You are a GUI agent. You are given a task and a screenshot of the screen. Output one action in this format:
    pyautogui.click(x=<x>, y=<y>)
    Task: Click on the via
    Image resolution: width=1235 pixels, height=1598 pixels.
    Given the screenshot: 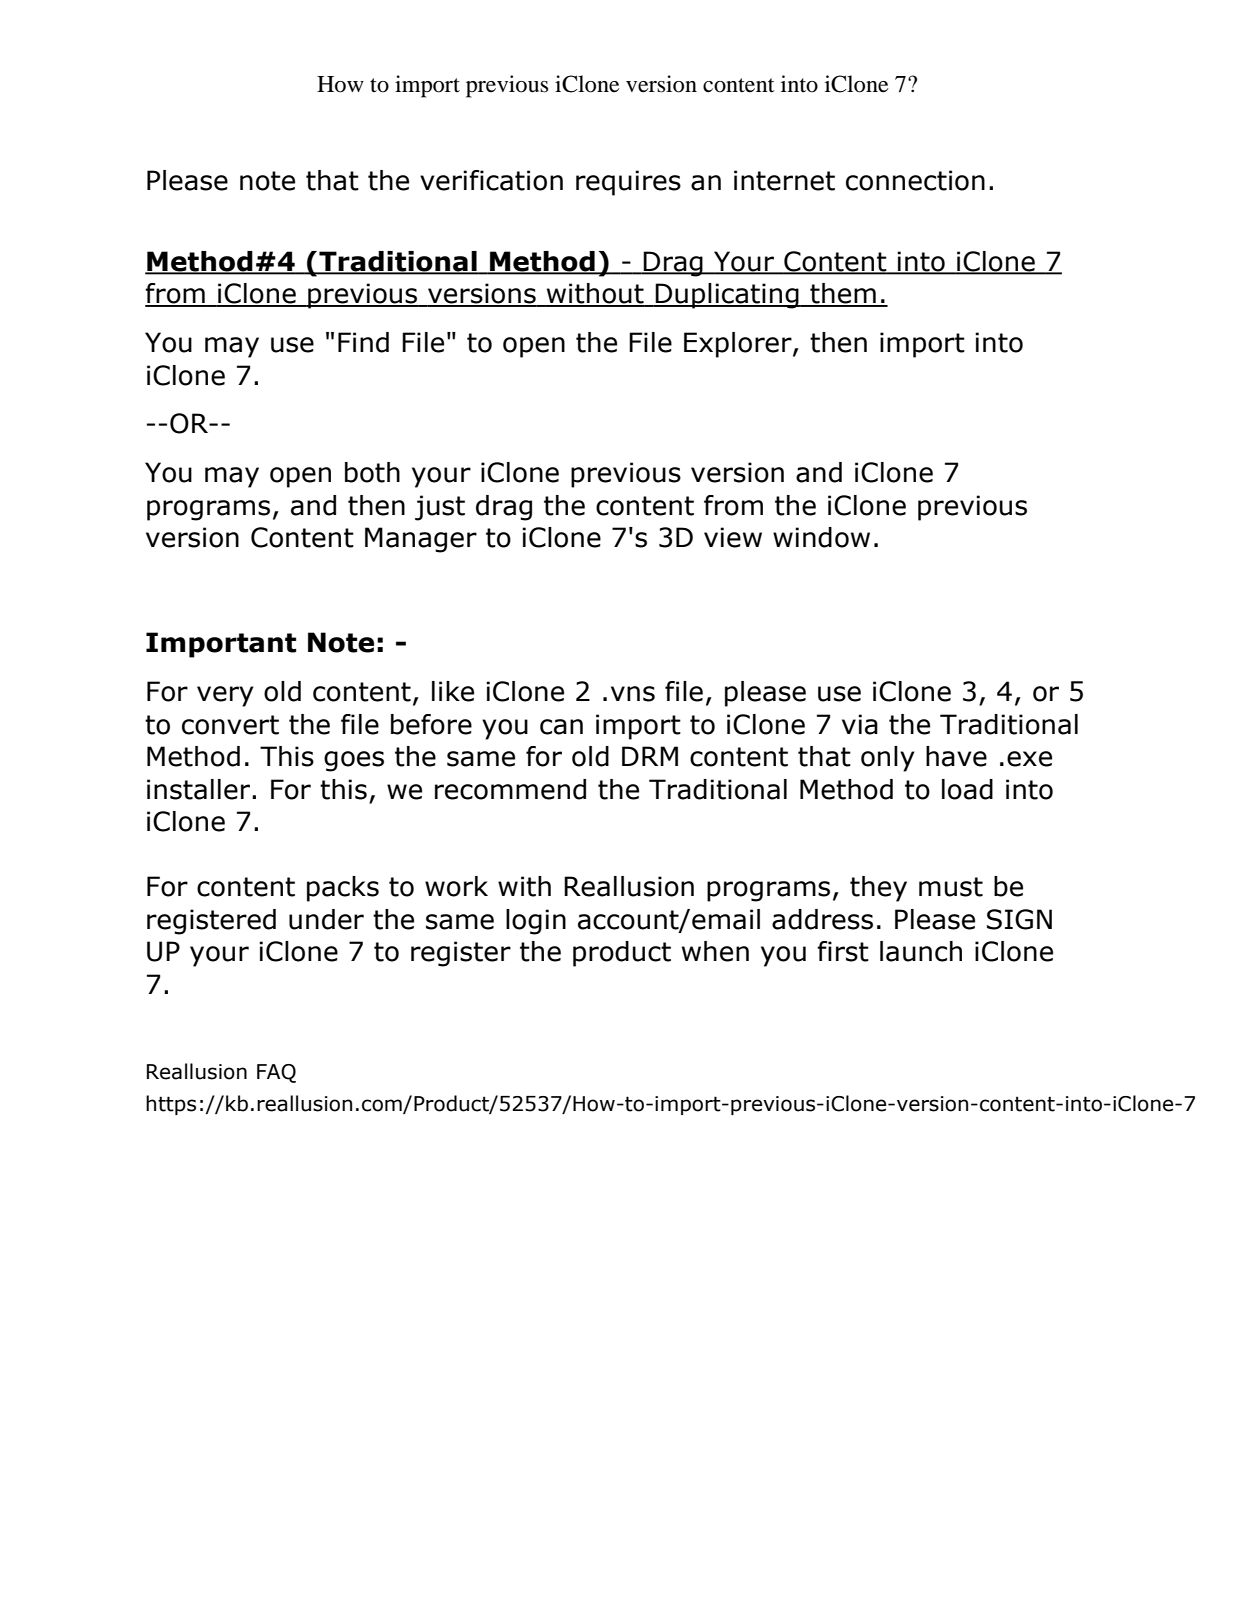 What is the action you would take?
    pyautogui.click(x=860, y=724)
